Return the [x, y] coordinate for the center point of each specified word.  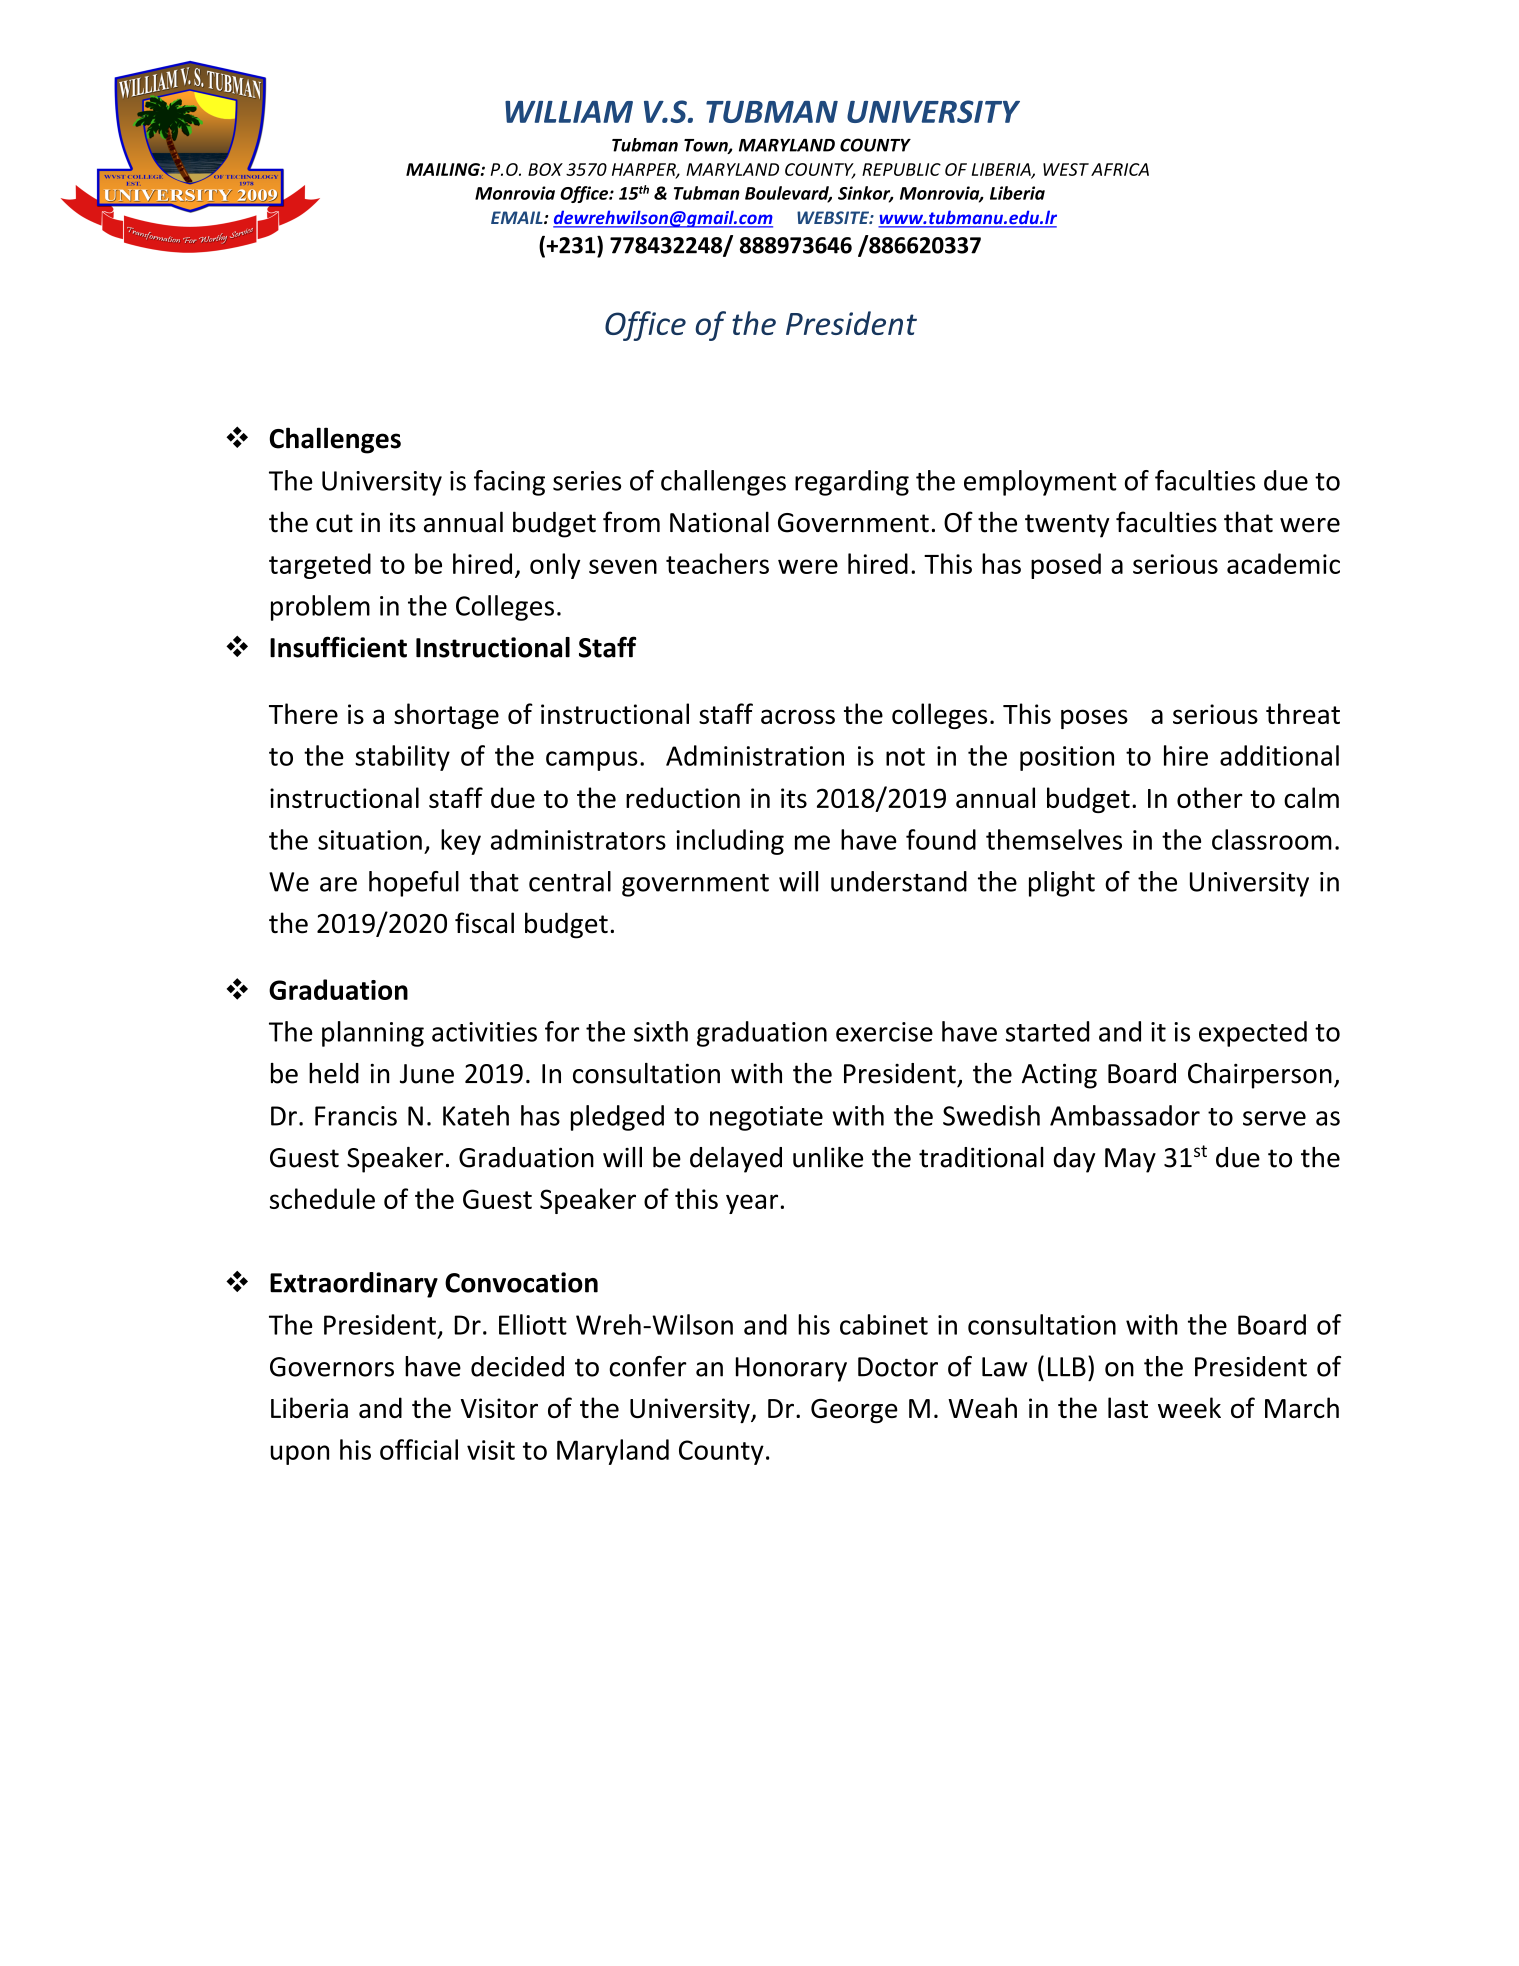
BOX [545, 169]
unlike [828, 1157]
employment [1040, 483]
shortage [446, 716]
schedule [322, 1198]
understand [899, 881]
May [1130, 1160]
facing [509, 483]
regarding [852, 483]
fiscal [484, 923]
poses [1094, 719]
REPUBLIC [901, 169]
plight [1062, 884]
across [798, 716]
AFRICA [1120, 169]
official [419, 1449]
